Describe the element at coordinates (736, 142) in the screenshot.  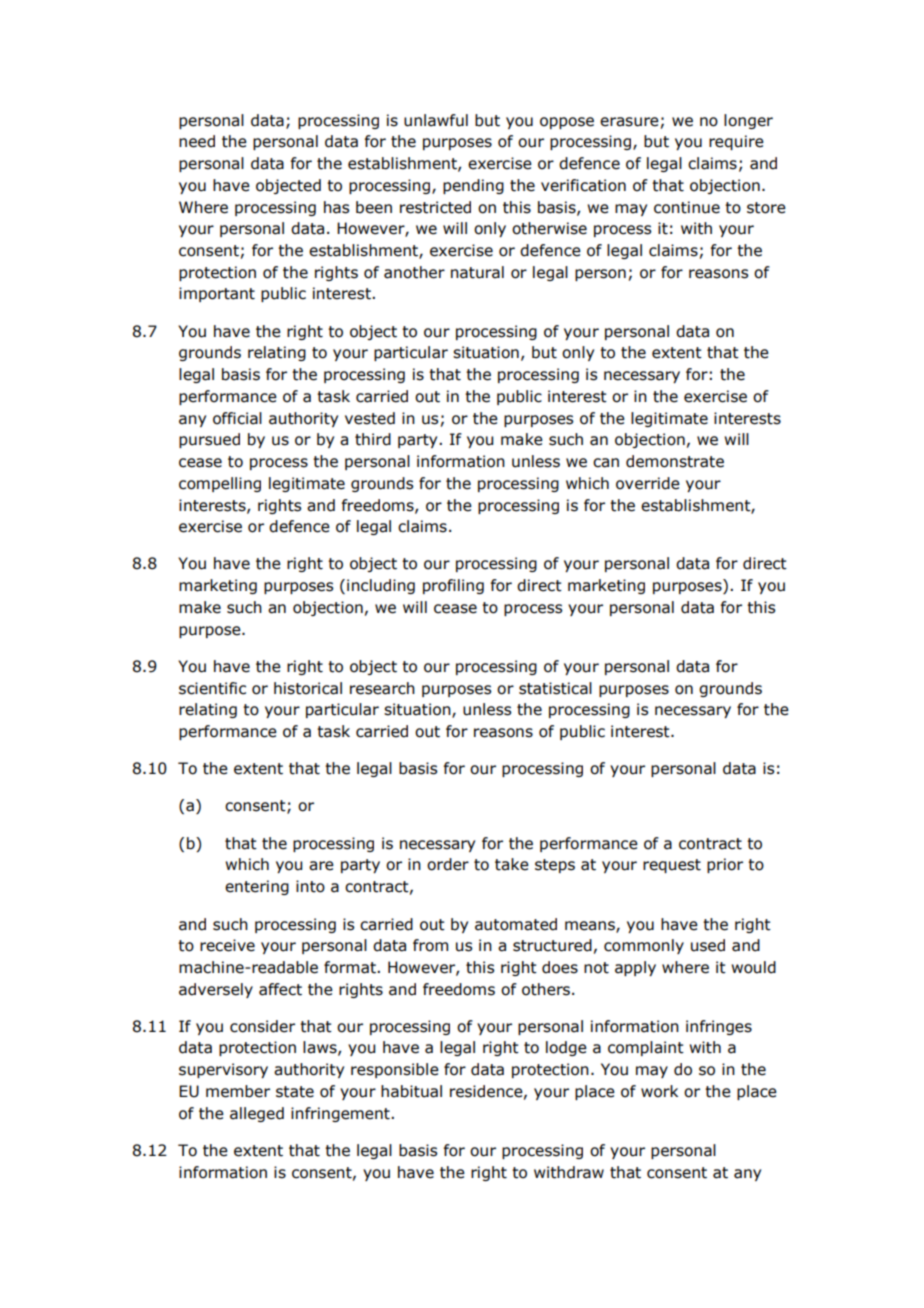
I see `require` at that location.
